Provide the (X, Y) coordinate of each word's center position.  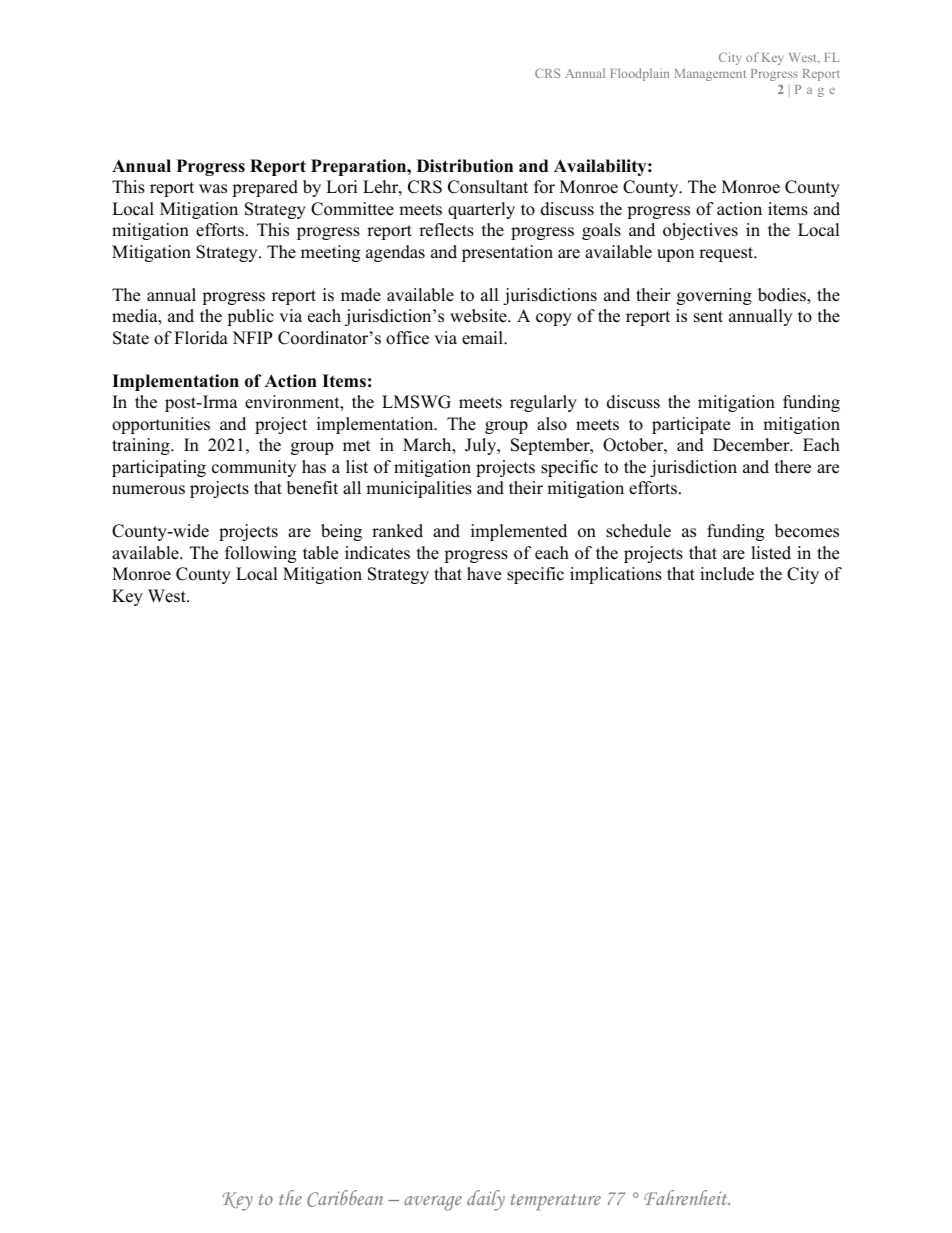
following (260, 554)
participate (691, 425)
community (254, 468)
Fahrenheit (687, 1197)
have (484, 574)
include (727, 574)
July (482, 446)
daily (486, 1200)
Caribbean (345, 1198)
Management (710, 75)
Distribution (465, 166)
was (213, 189)
